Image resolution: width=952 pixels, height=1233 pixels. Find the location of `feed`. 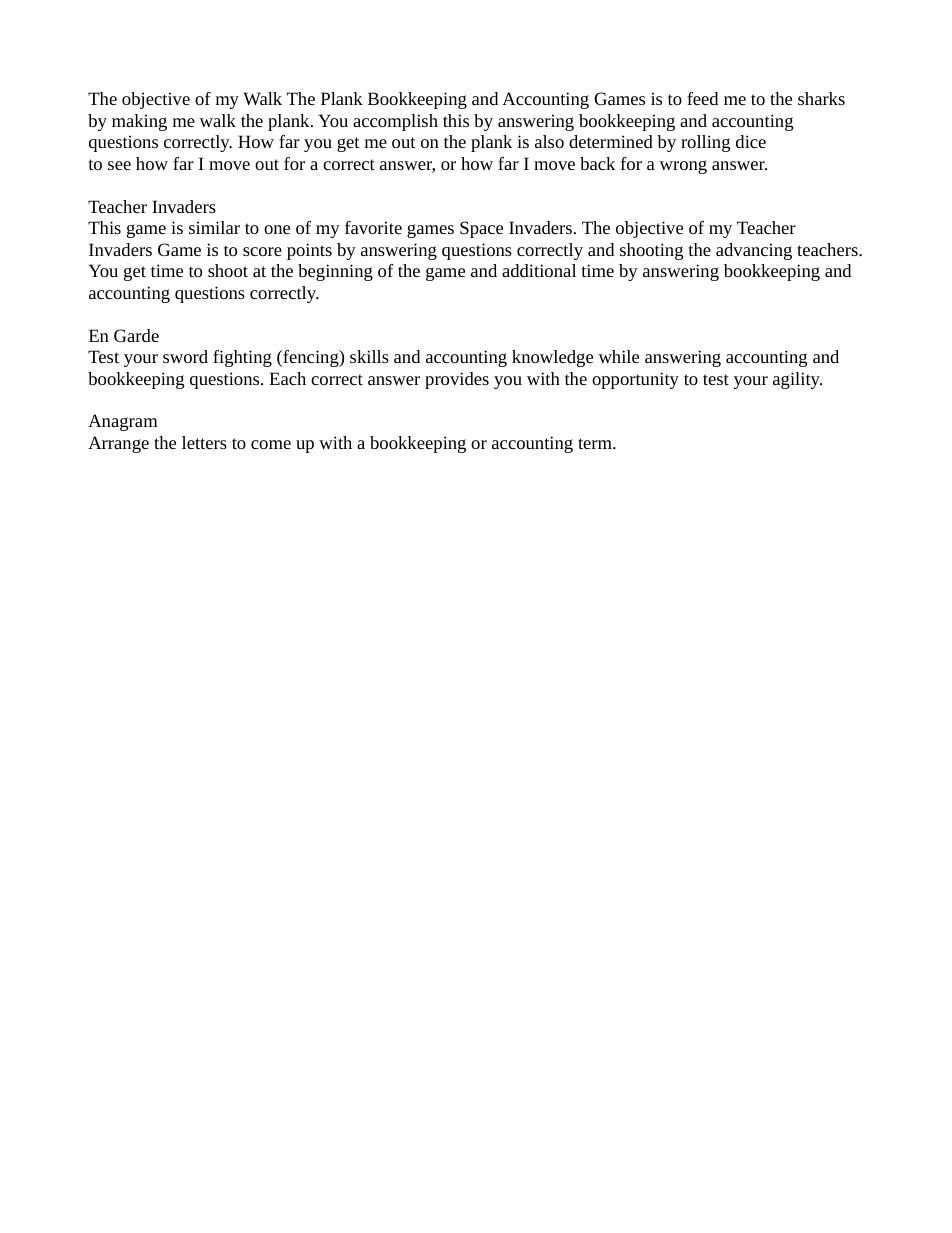

feed is located at coordinates (702, 98).
